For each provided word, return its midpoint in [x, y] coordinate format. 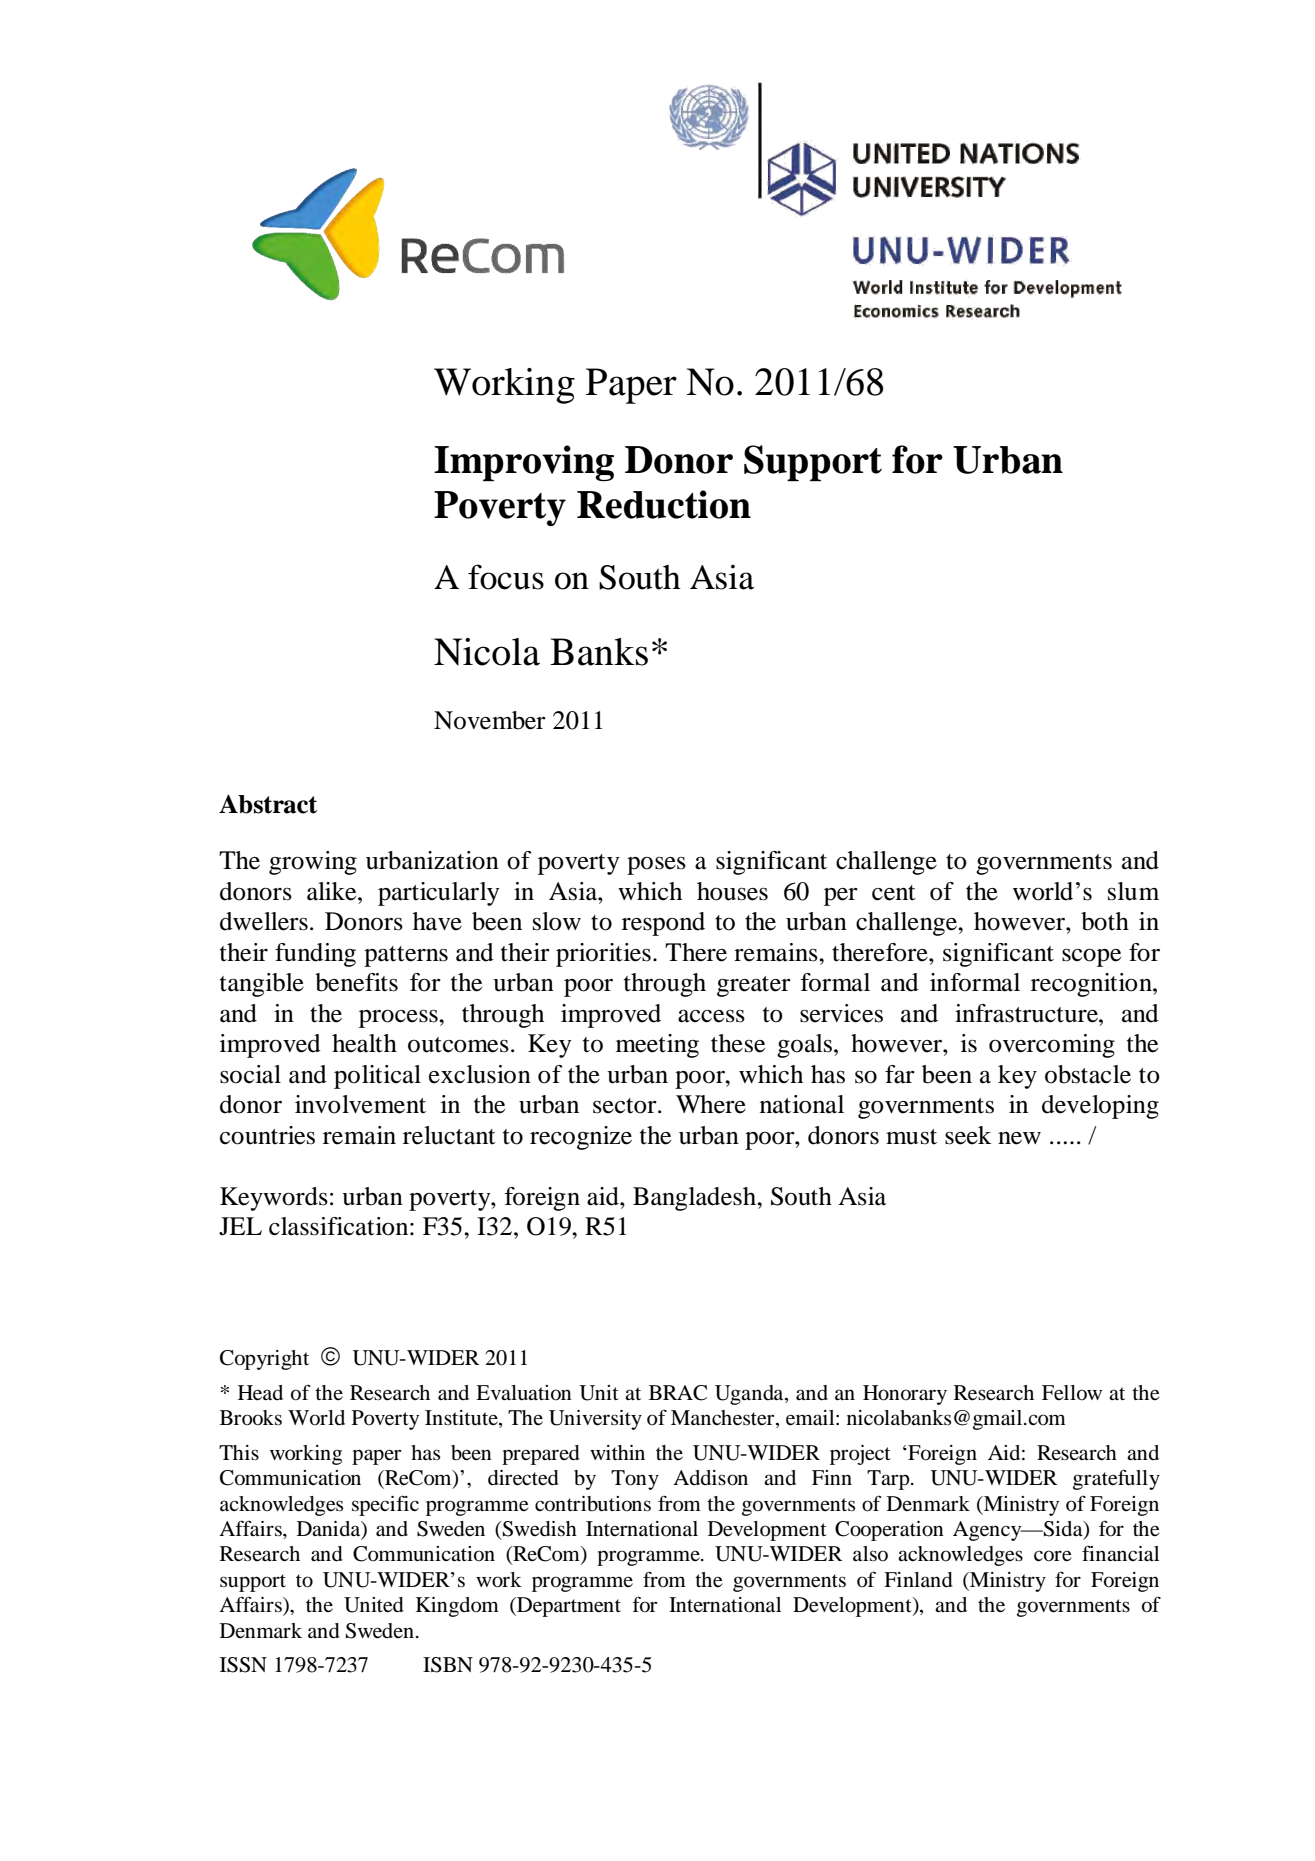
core [1053, 1556]
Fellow [1072, 1393]
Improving [524, 463]
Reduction [664, 504]
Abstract [268, 804]
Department [568, 1607]
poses [656, 866]
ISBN [448, 1665]
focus [506, 577]
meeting [657, 1046]
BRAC [678, 1393]
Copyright [264, 1360]
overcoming [1052, 1046]
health [364, 1043]
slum [1133, 891]
